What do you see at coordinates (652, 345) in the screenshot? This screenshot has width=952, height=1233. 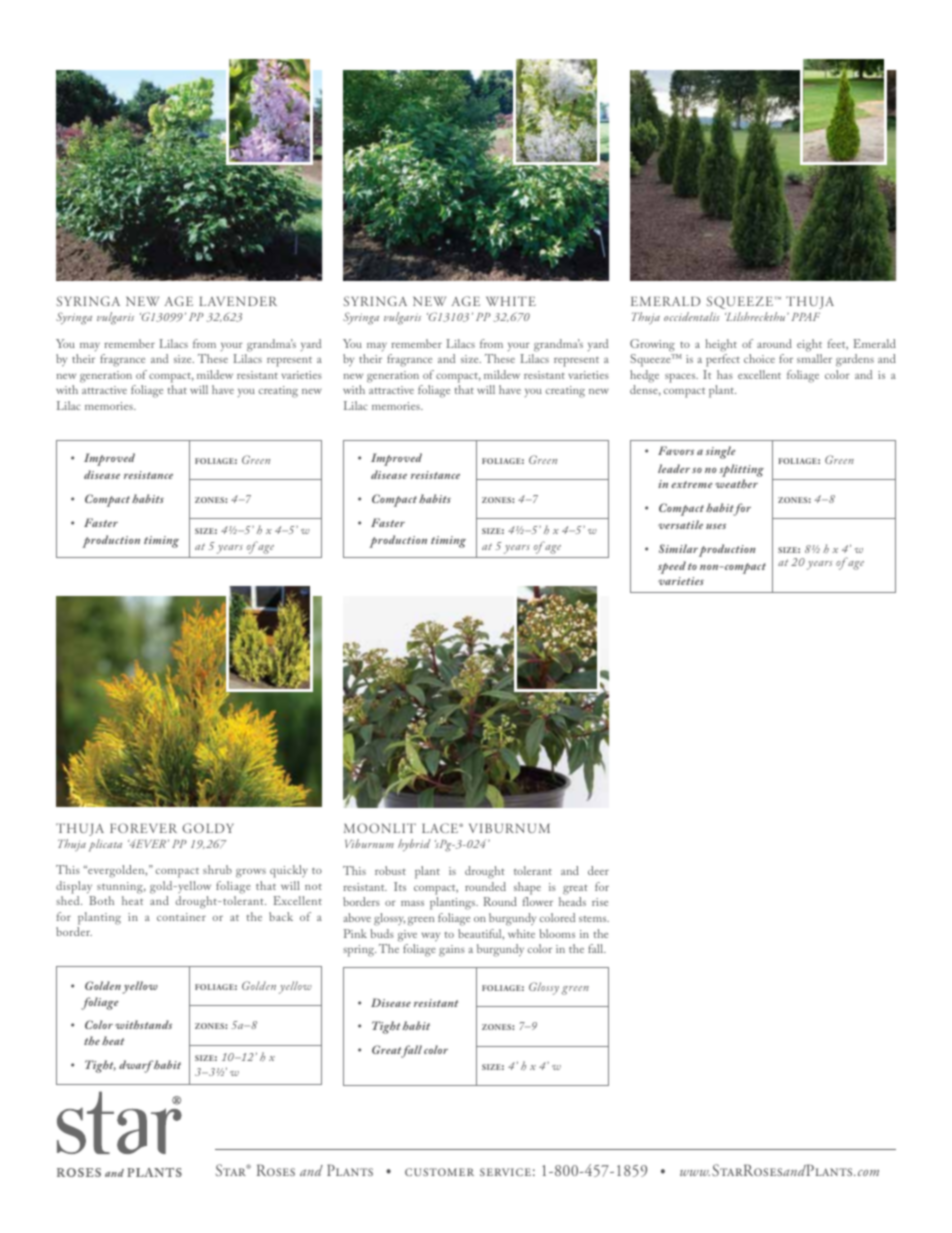 I see `Growing` at bounding box center [652, 345].
